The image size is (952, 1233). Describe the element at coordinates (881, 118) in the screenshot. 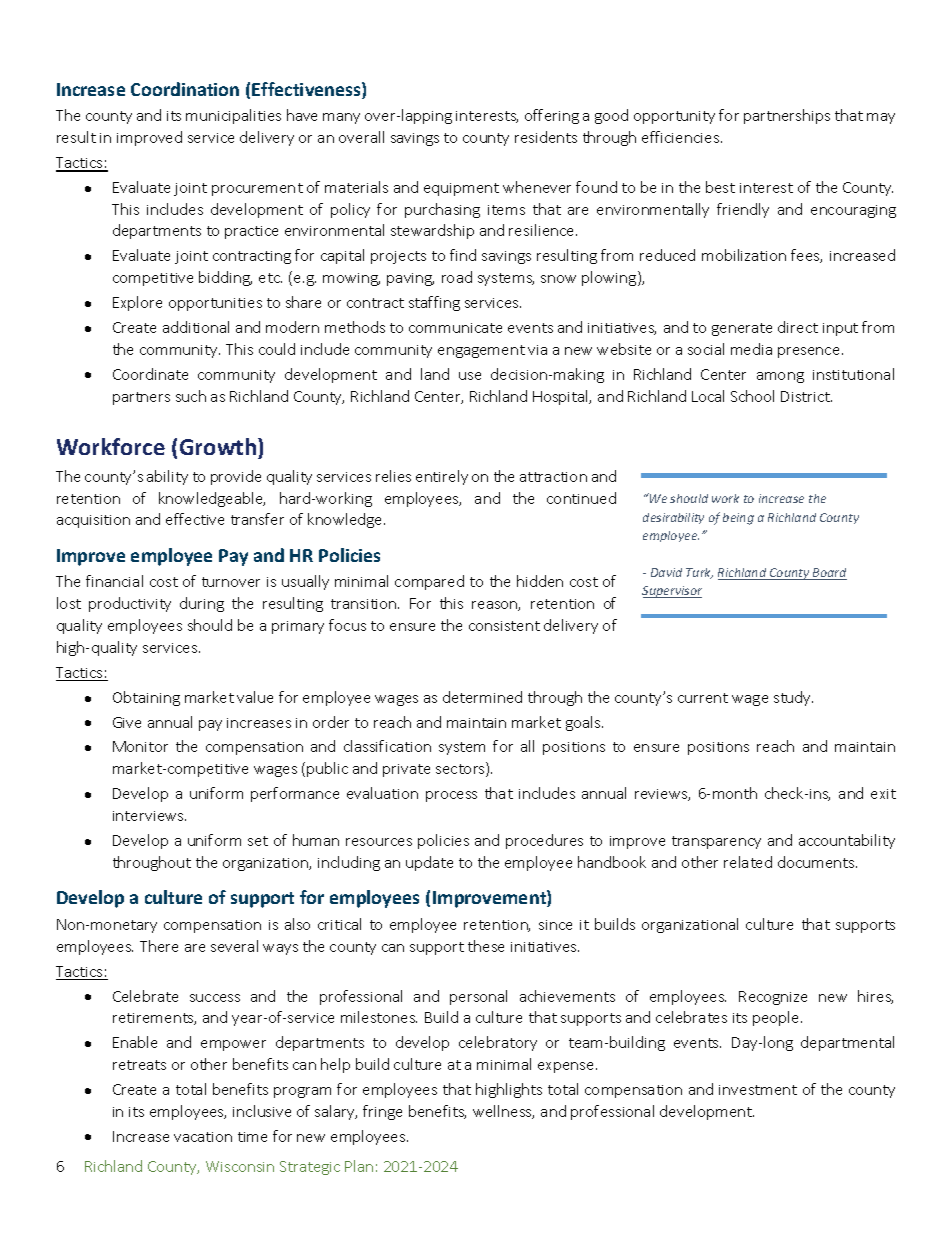

I see `may` at that location.
